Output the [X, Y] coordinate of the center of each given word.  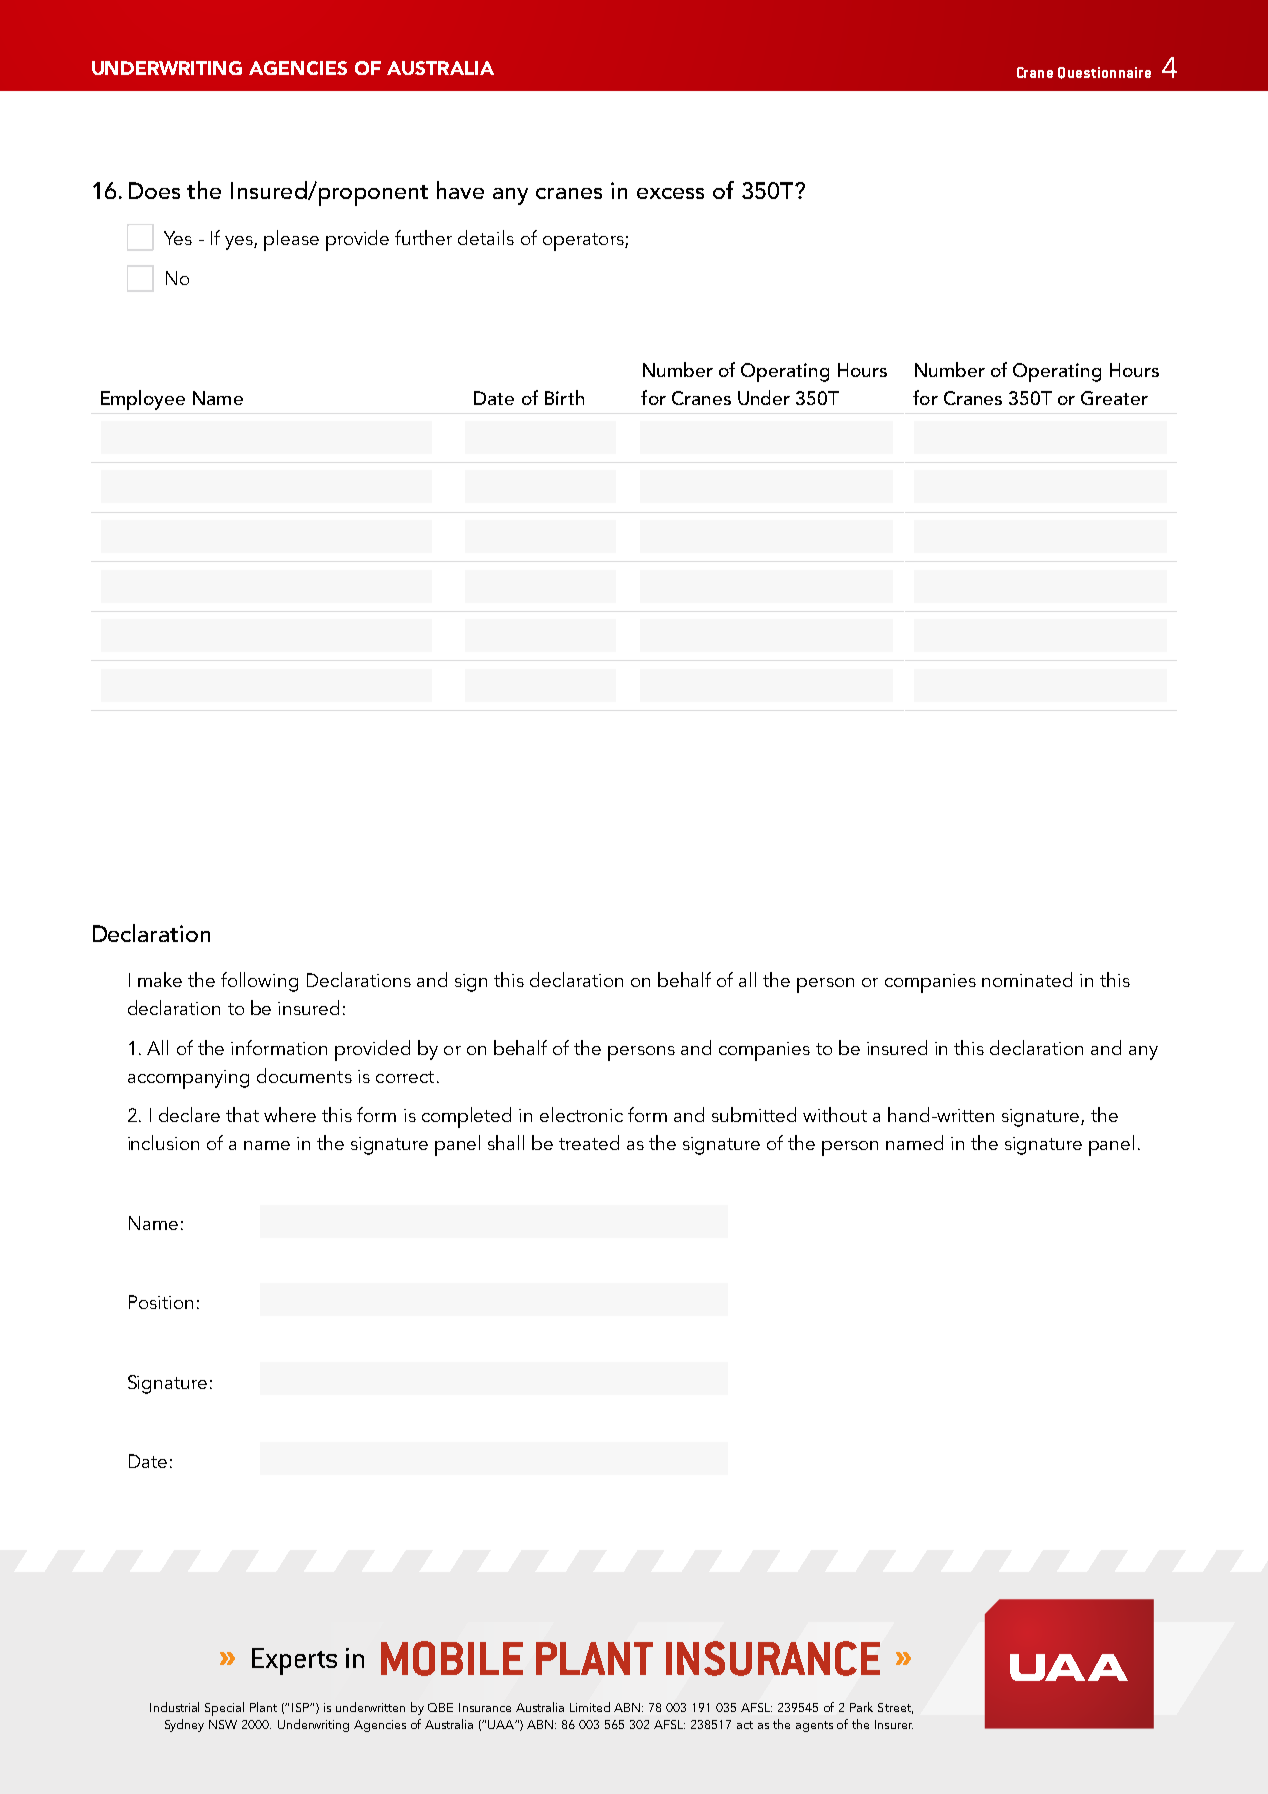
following [259, 982]
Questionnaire [1104, 73]
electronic [581, 1114]
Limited [590, 1707]
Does [154, 190]
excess [670, 193]
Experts [294, 1661]
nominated [1027, 979]
